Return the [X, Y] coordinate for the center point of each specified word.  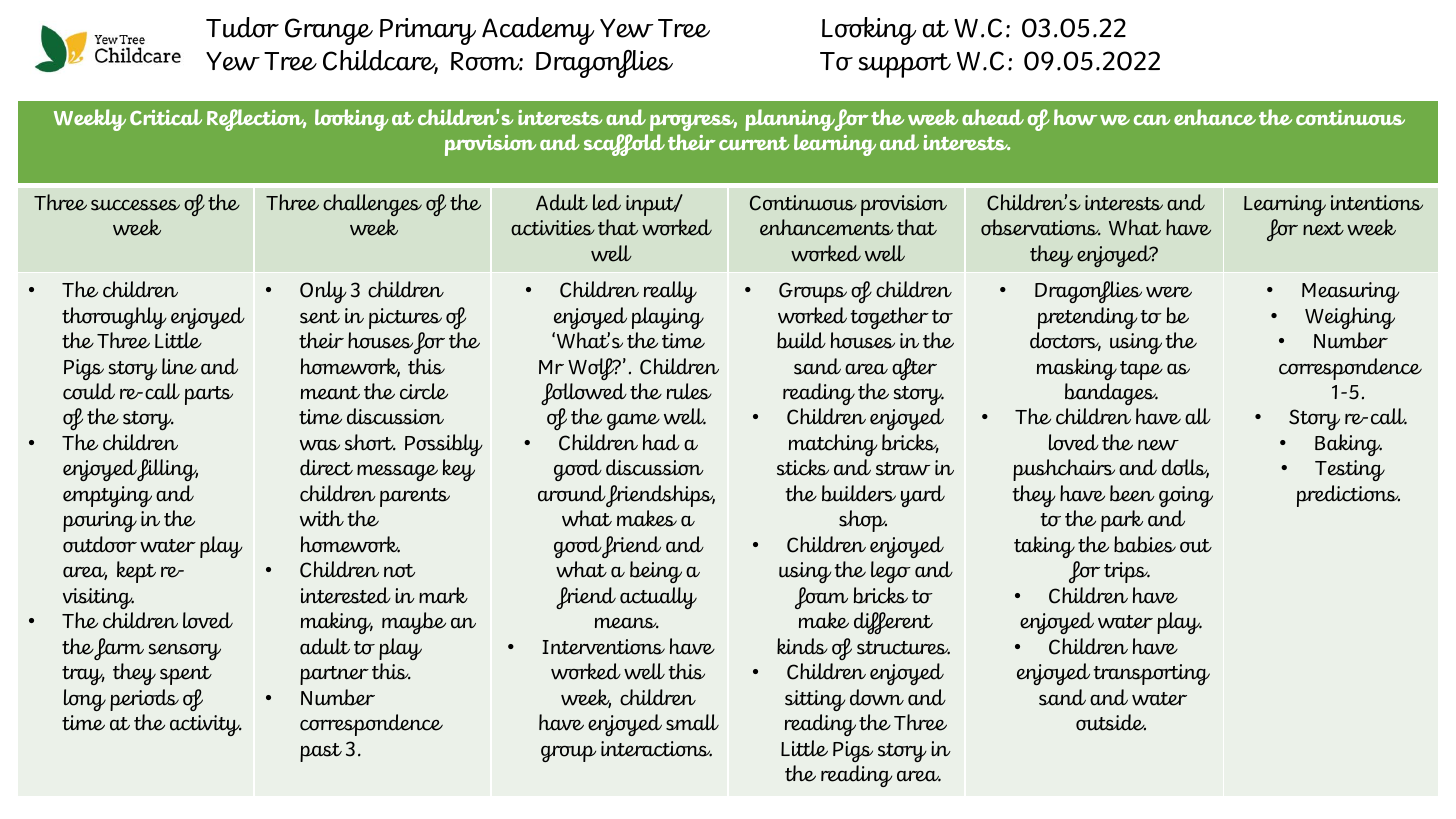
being [656, 572]
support [904, 65]
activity [206, 725]
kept [136, 572]
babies [1145, 544]
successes [135, 205]
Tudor [242, 27]
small [692, 722]
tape [1141, 370]
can [1152, 120]
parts [209, 395]
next [1323, 229]
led [607, 202]
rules [689, 391]
